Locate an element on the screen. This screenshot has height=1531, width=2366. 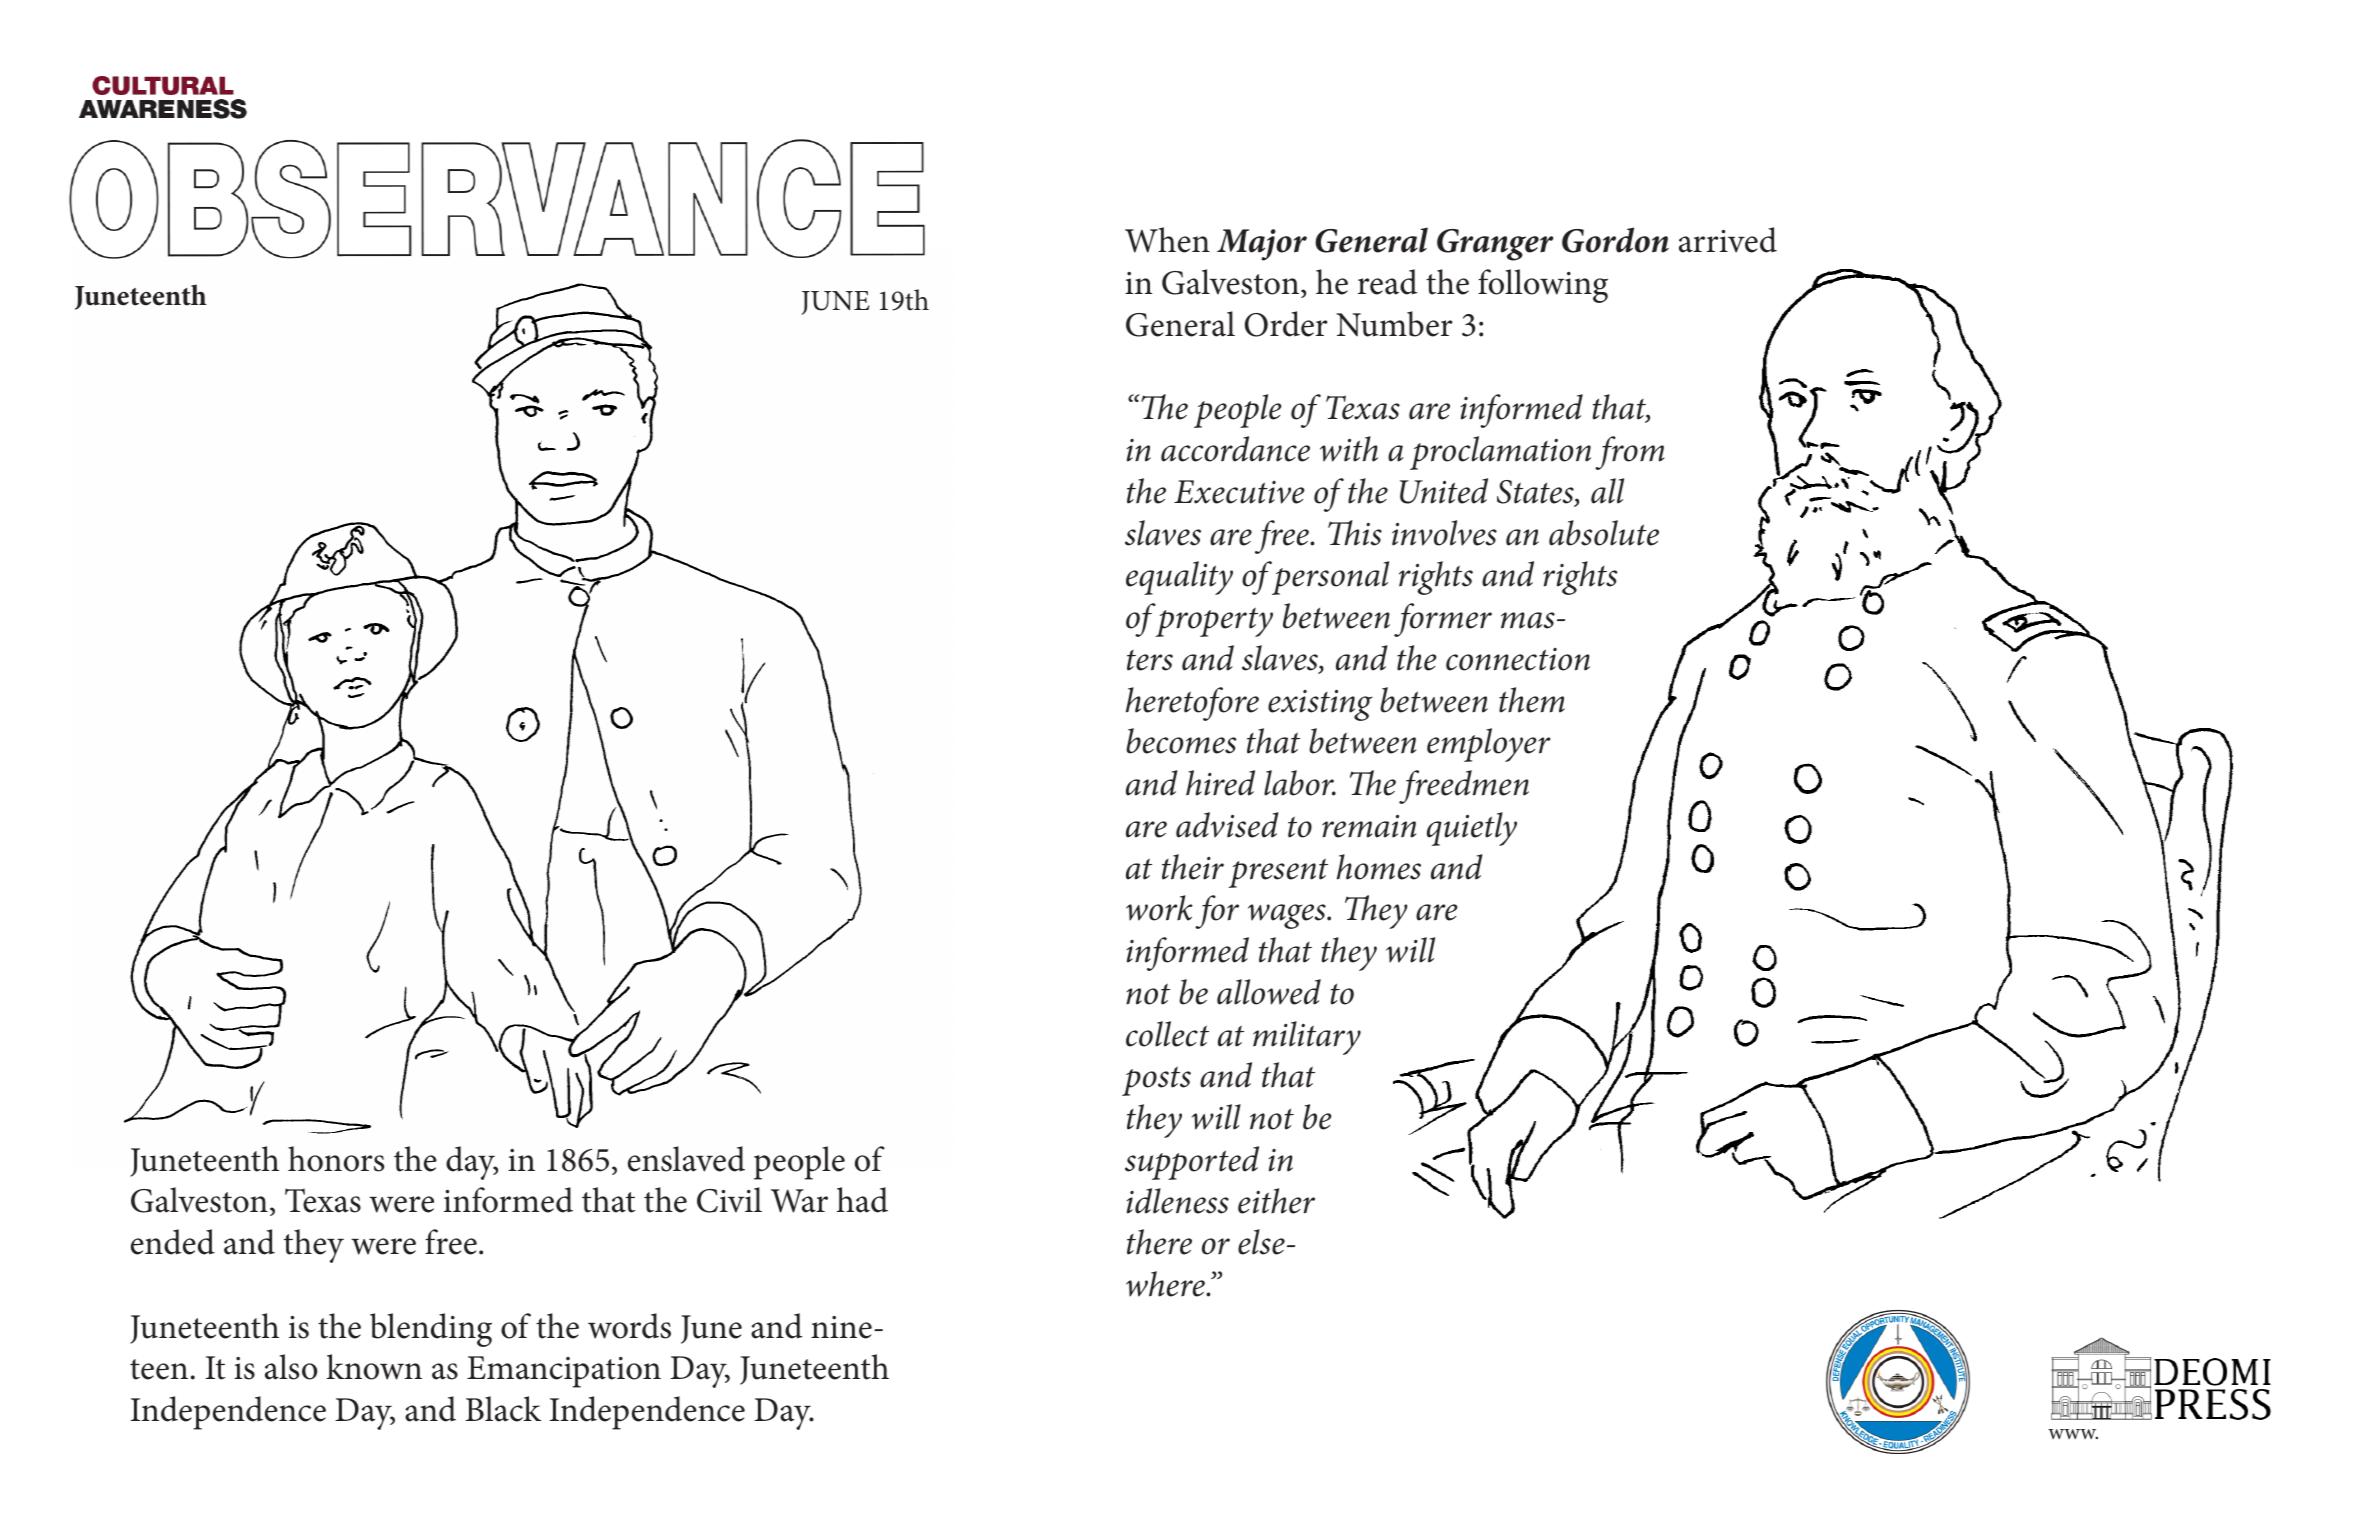
property is located at coordinates (1214, 622).
